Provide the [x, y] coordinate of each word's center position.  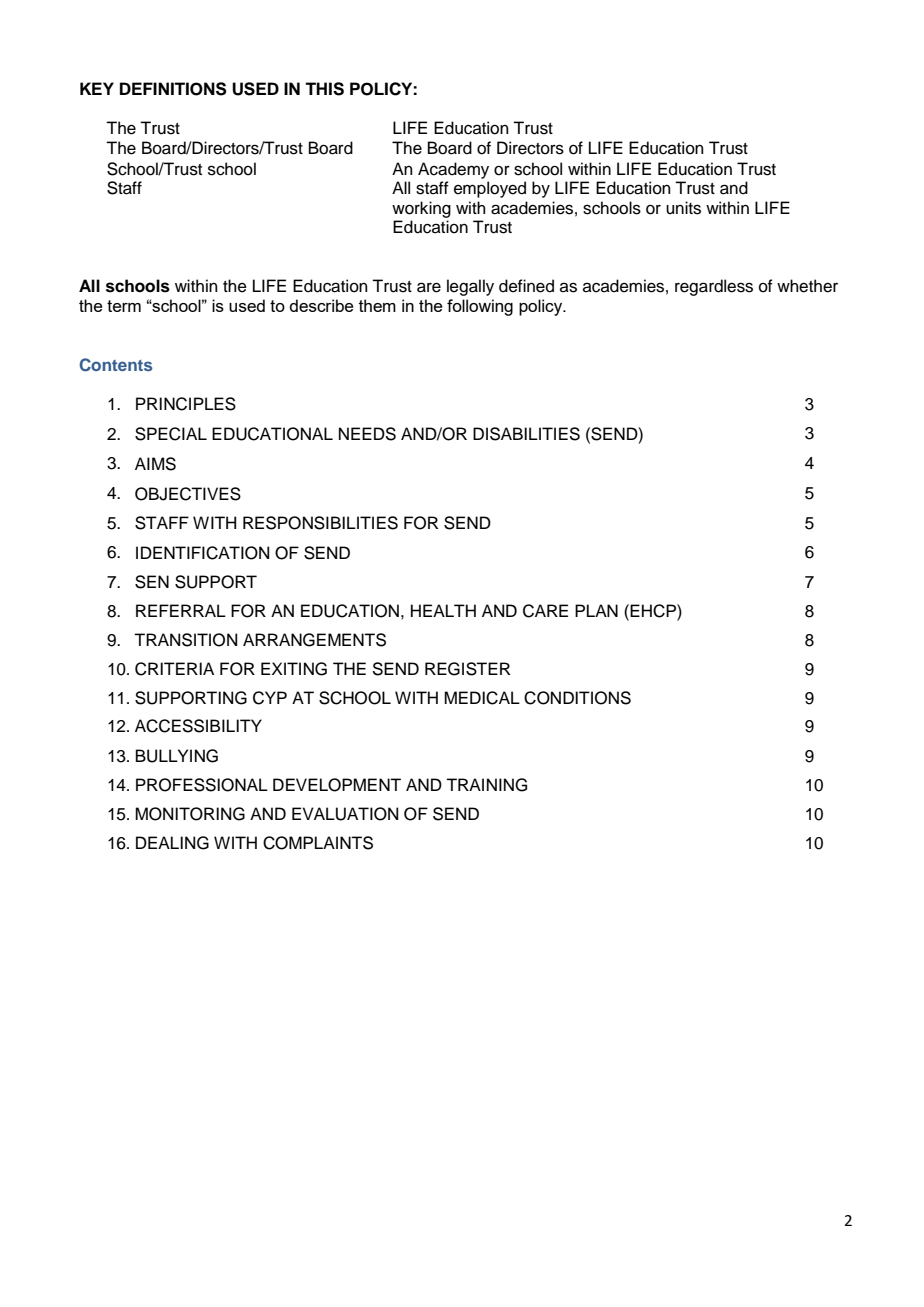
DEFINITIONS [173, 89]
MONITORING [190, 814]
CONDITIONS [577, 698]
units [683, 208]
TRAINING [486, 785]
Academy [453, 170]
